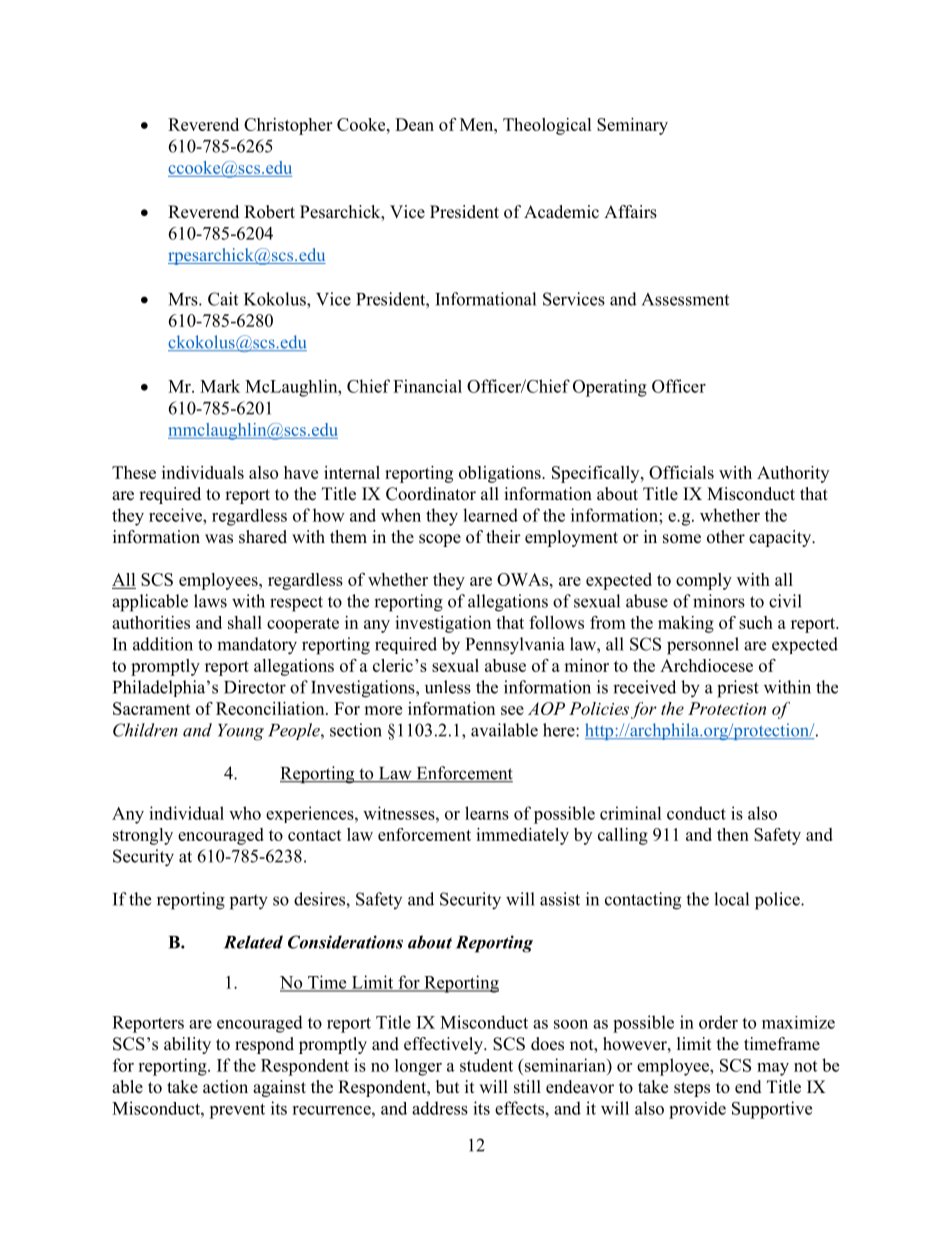 Image resolution: width=952 pixels, height=1233 pixels. I want to click on Mark, so click(220, 386).
